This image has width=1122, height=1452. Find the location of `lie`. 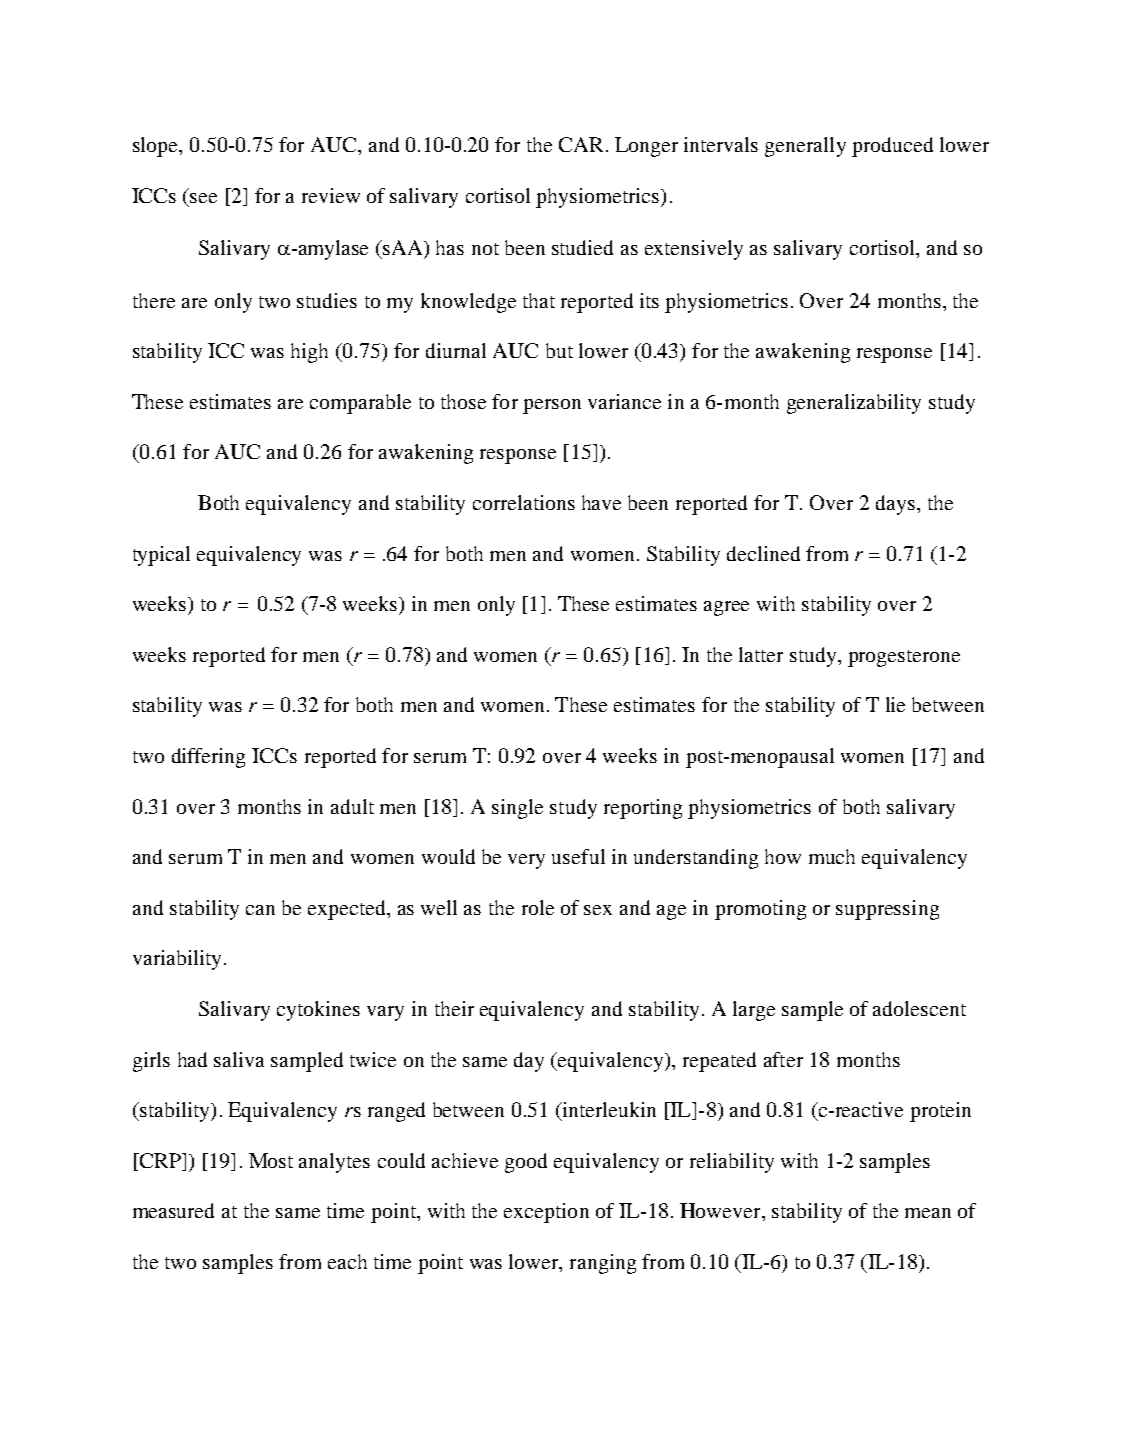

lie is located at coordinates (895, 704).
